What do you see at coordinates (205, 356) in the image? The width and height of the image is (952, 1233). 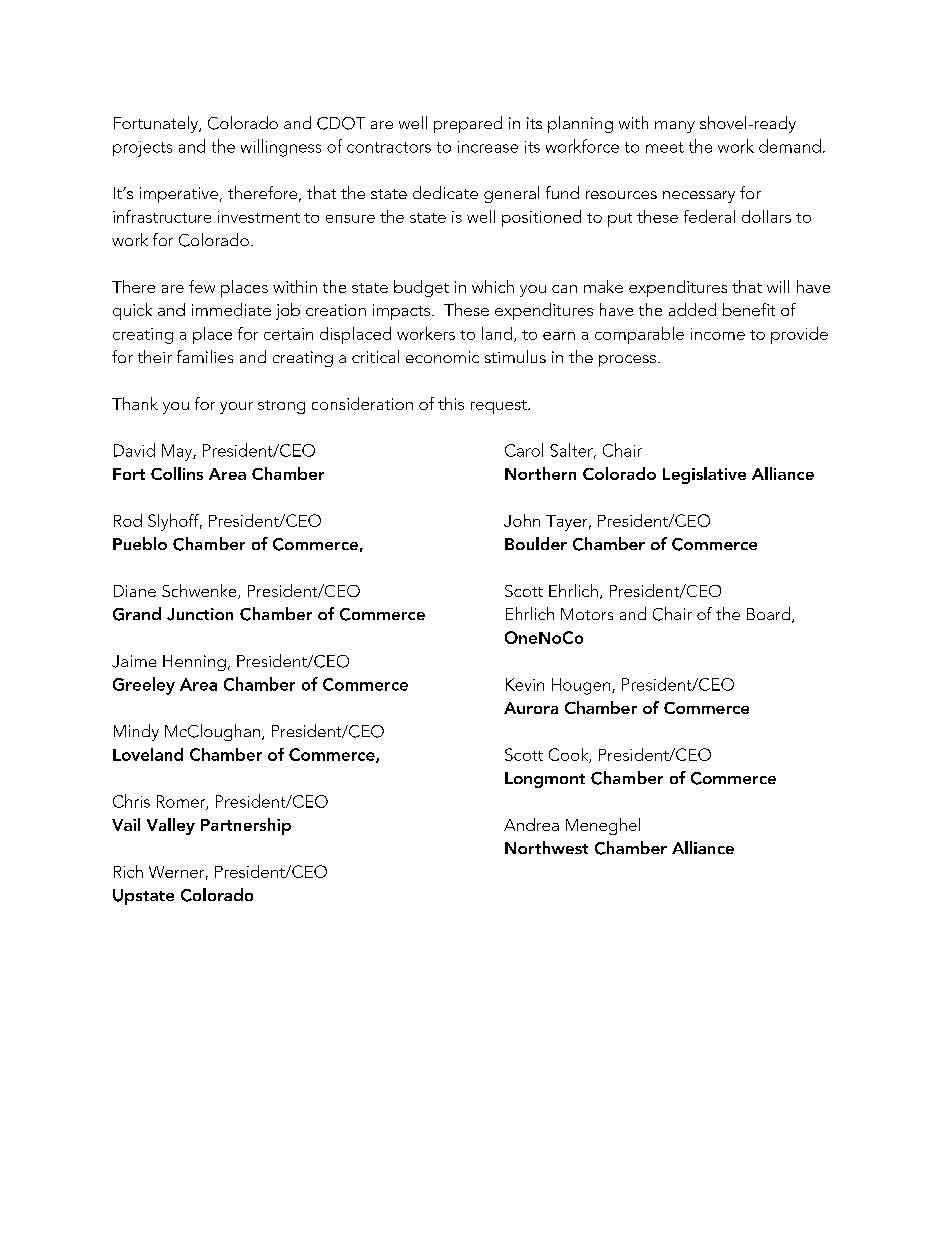 I see `families` at bounding box center [205, 356].
